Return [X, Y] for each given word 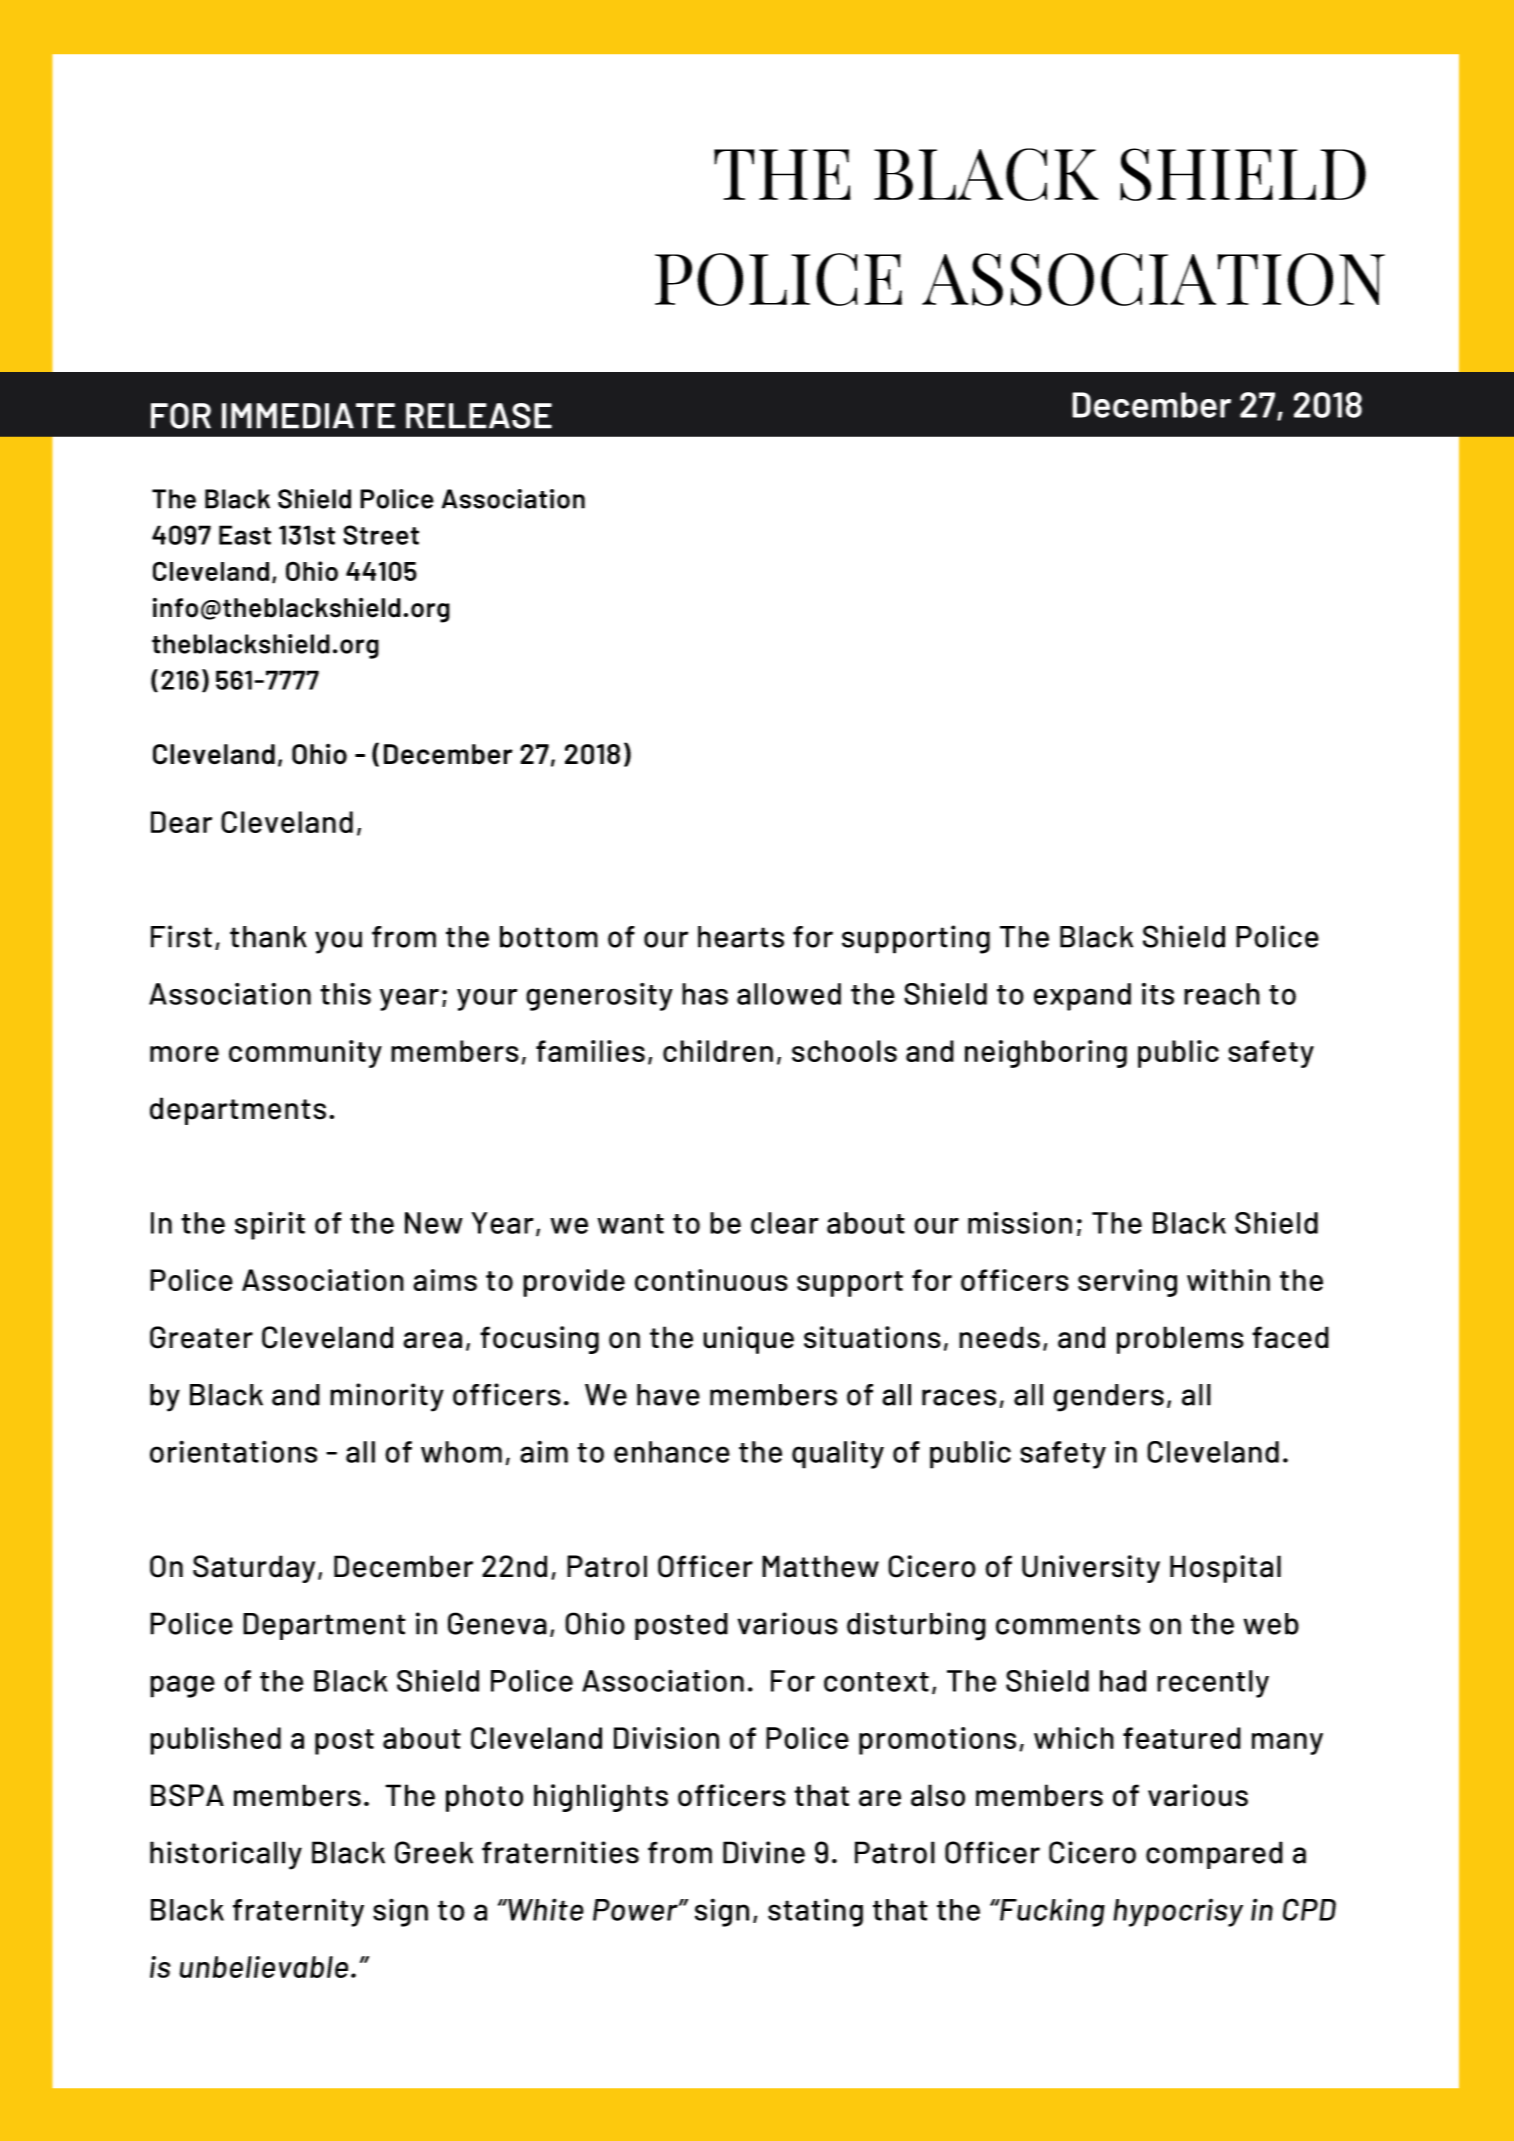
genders [1108, 1398]
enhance [672, 1452]
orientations [233, 1451]
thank [268, 937]
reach [1222, 994]
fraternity [298, 1913]
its [1158, 994]
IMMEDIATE [308, 416]
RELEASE [479, 416]
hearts [741, 937]
